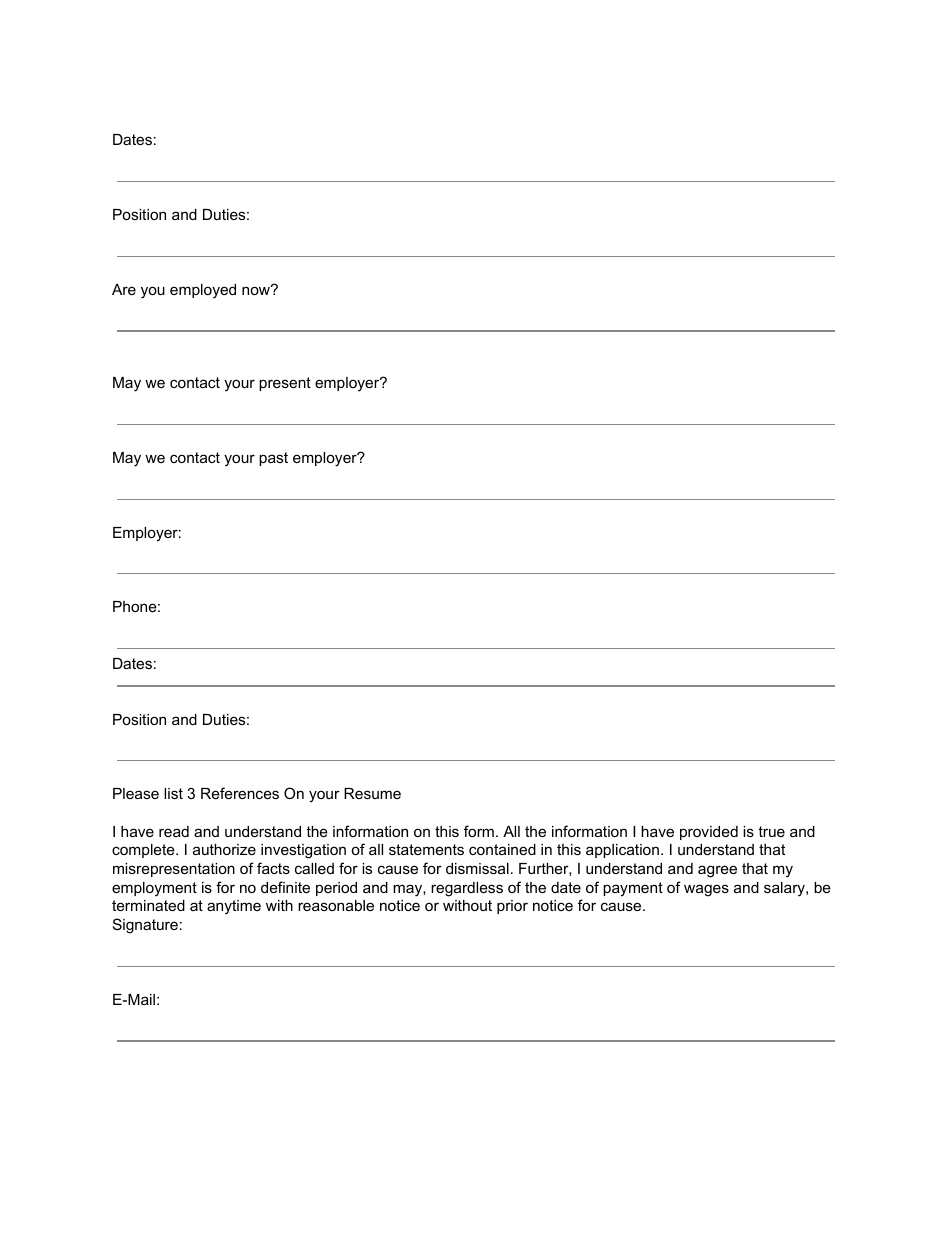 This document has height=1233, width=952. I want to click on provided, so click(709, 833).
